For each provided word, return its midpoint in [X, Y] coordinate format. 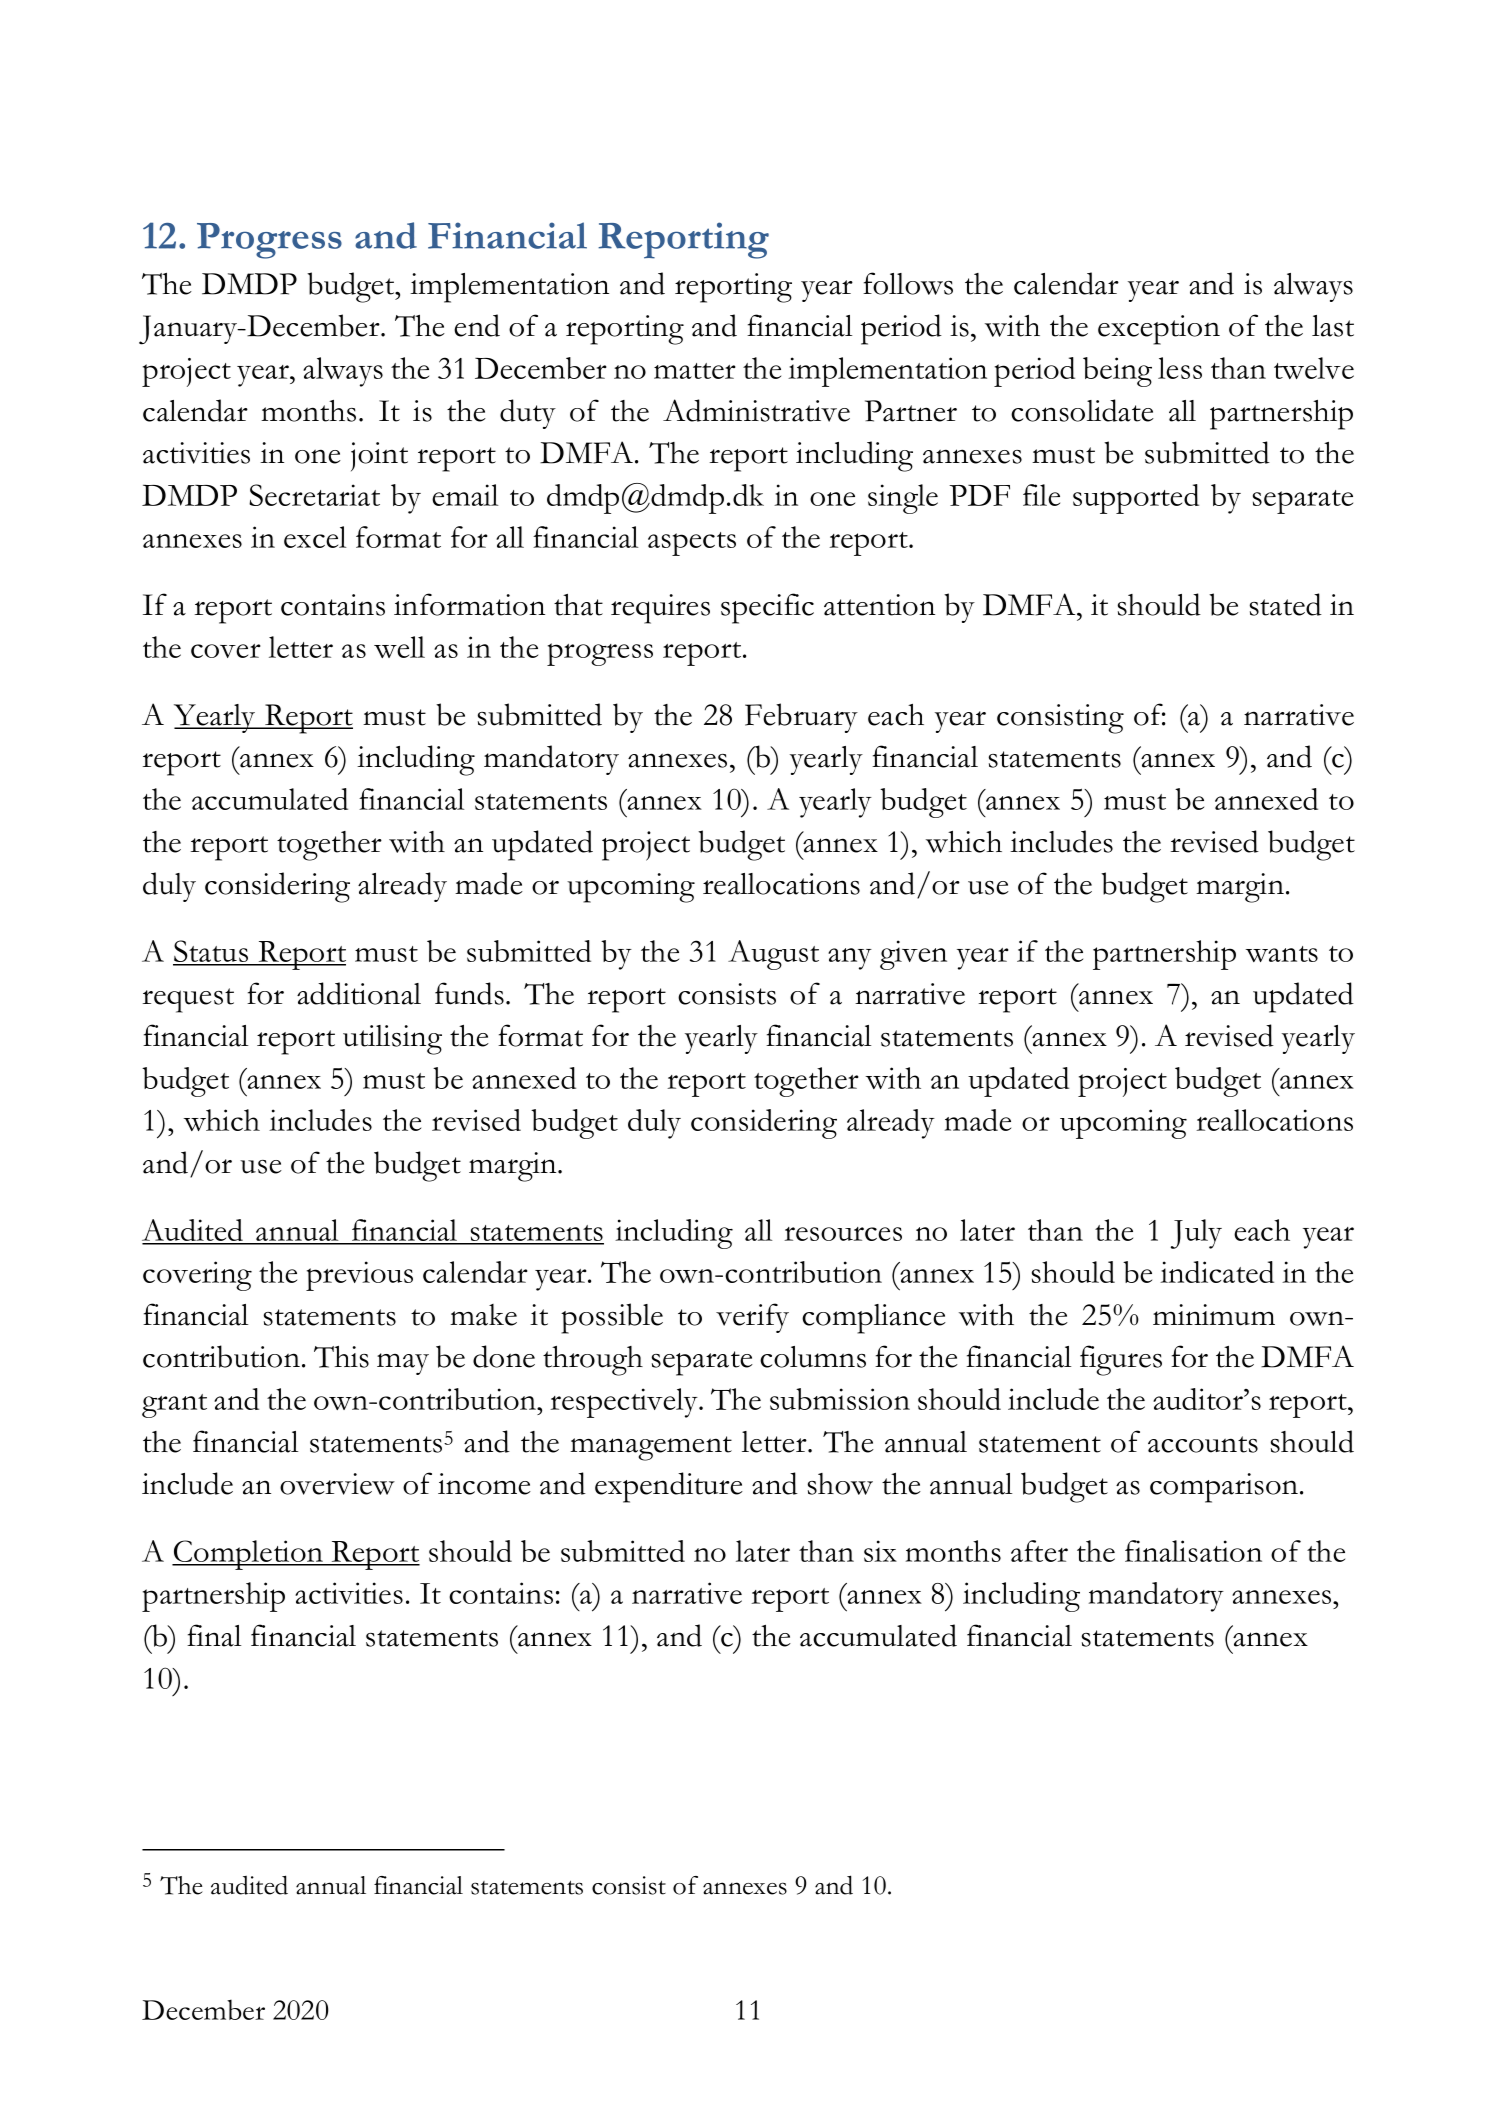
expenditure [669, 1487]
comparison [1225, 1488]
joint [379, 456]
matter [695, 371]
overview [337, 1484]
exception [1159, 330]
